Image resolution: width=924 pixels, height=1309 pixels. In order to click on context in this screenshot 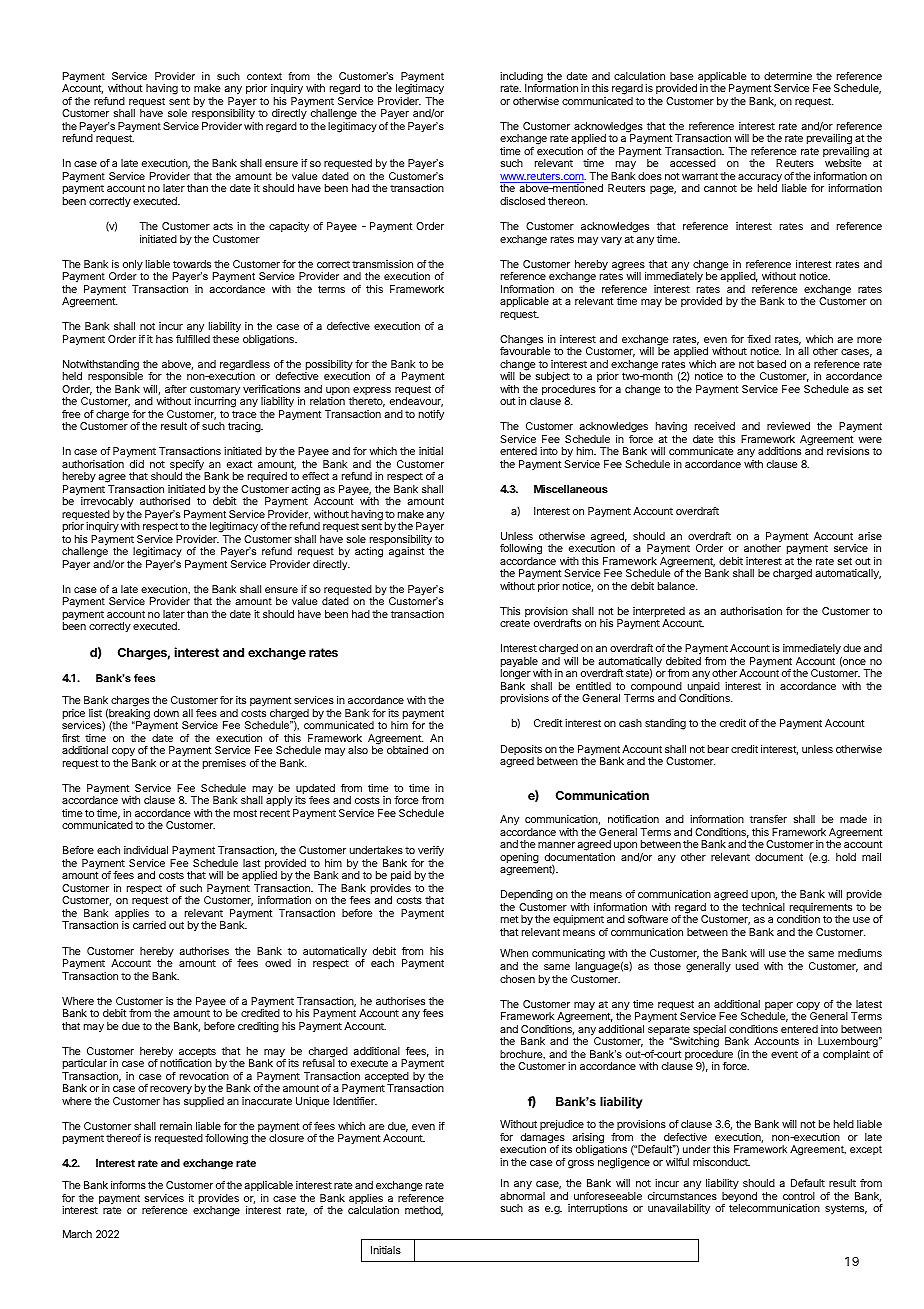, I will do `click(264, 76)`.
